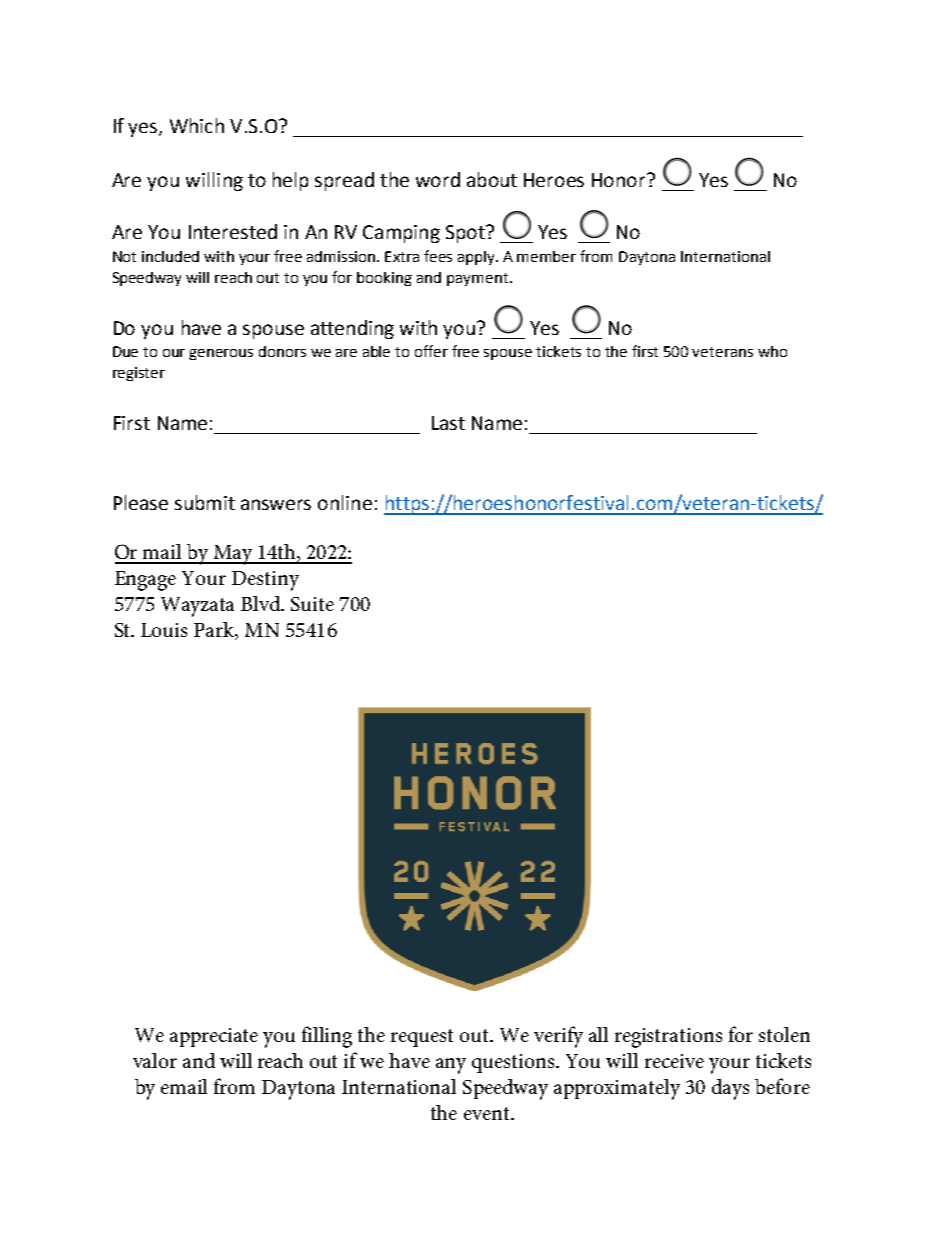 Image resolution: width=952 pixels, height=1233 pixels. What do you see at coordinates (221, 354) in the screenshot?
I see `generous` at bounding box center [221, 354].
